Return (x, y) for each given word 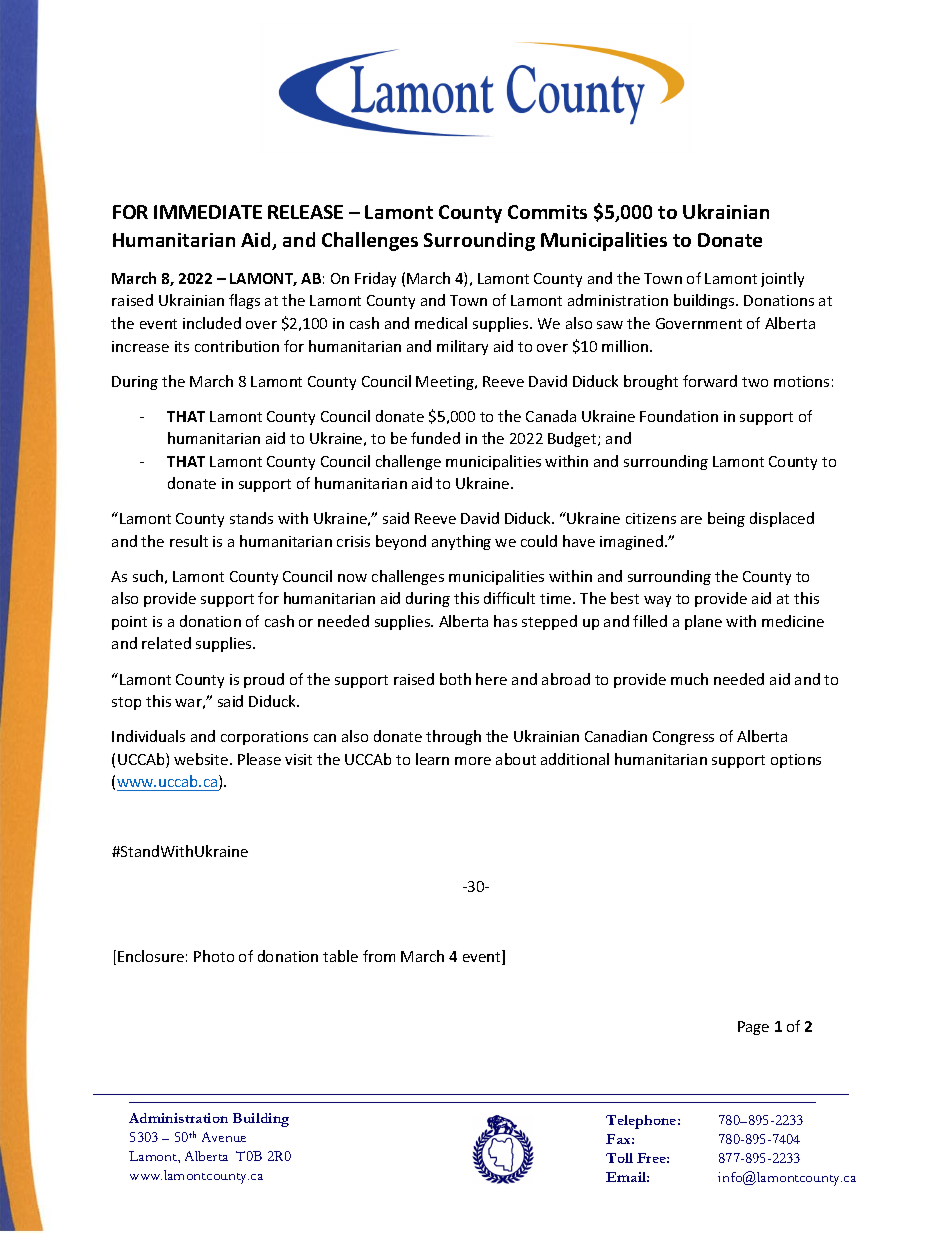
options (796, 761)
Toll (619, 1158)
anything (461, 542)
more (473, 761)
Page (753, 1028)
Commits (547, 212)
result (189, 541)
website (202, 759)
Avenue (224, 1137)
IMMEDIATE (208, 212)
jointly (782, 279)
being (726, 519)
